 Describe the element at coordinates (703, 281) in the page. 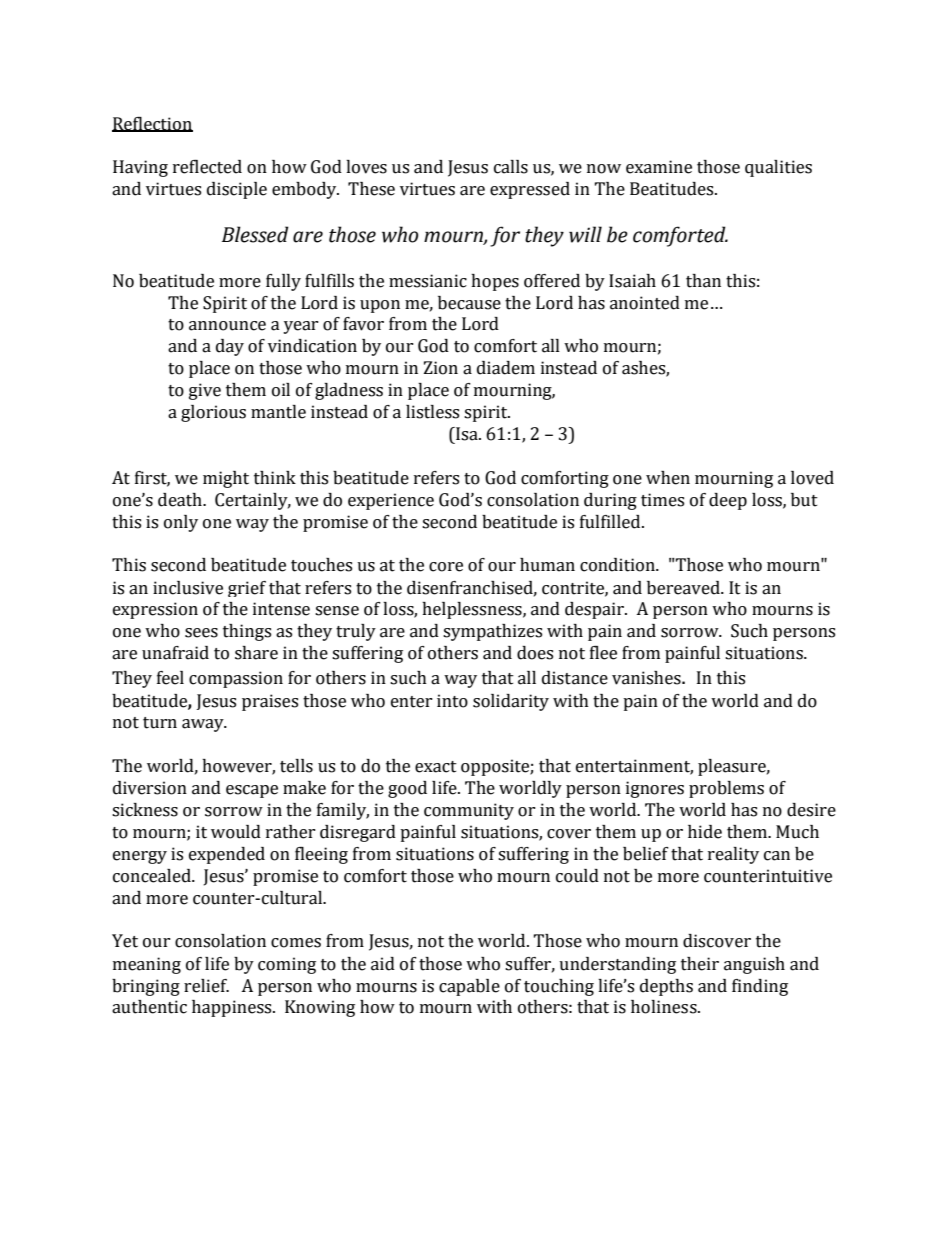

I see `than` at that location.
